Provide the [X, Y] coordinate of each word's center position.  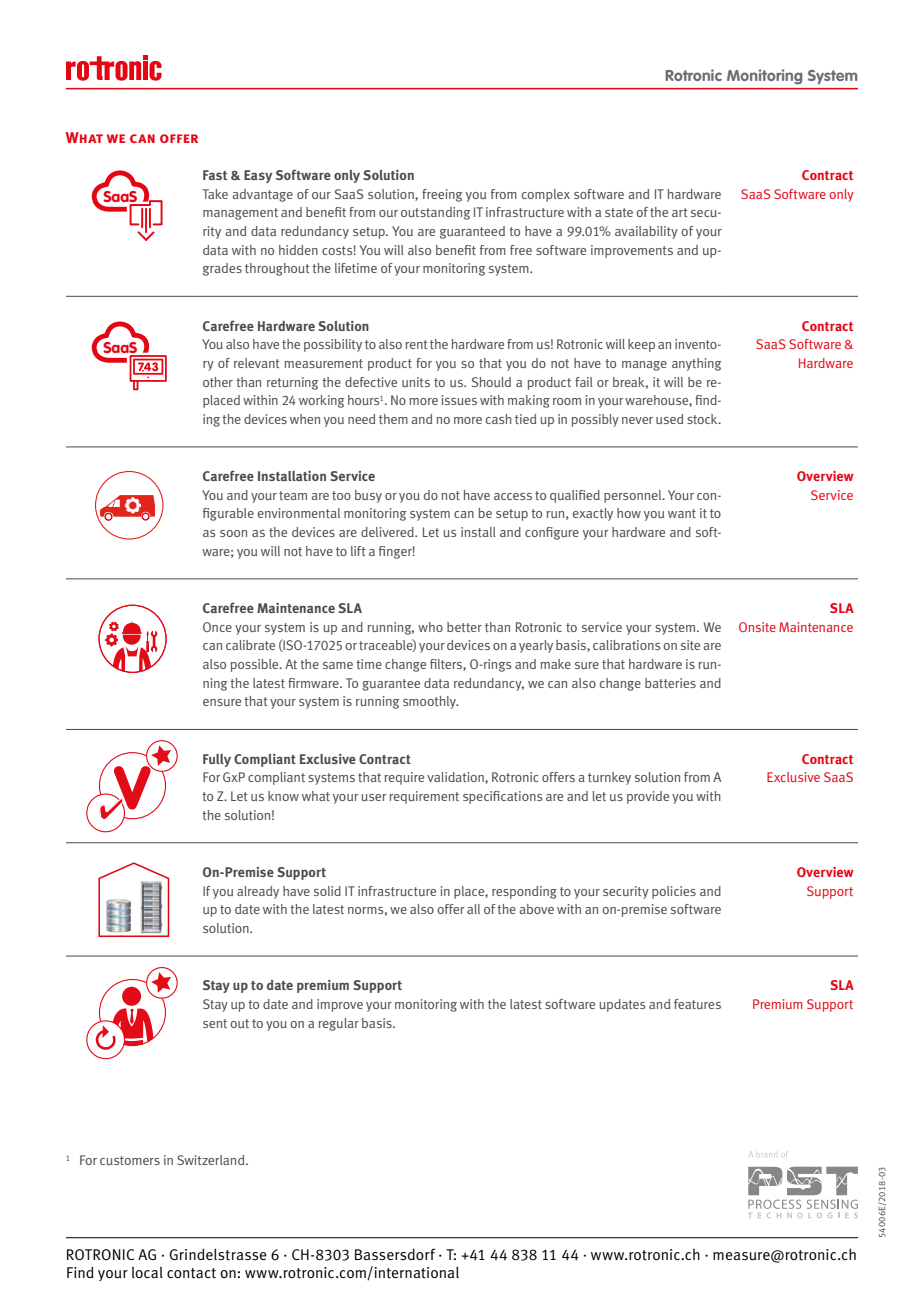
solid [327, 891]
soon [233, 533]
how [629, 513]
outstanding [435, 213]
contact [191, 1273]
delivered [388, 532]
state [619, 212]
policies [674, 892]
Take [215, 194]
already [258, 892]
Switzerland [212, 1160]
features [697, 1004]
